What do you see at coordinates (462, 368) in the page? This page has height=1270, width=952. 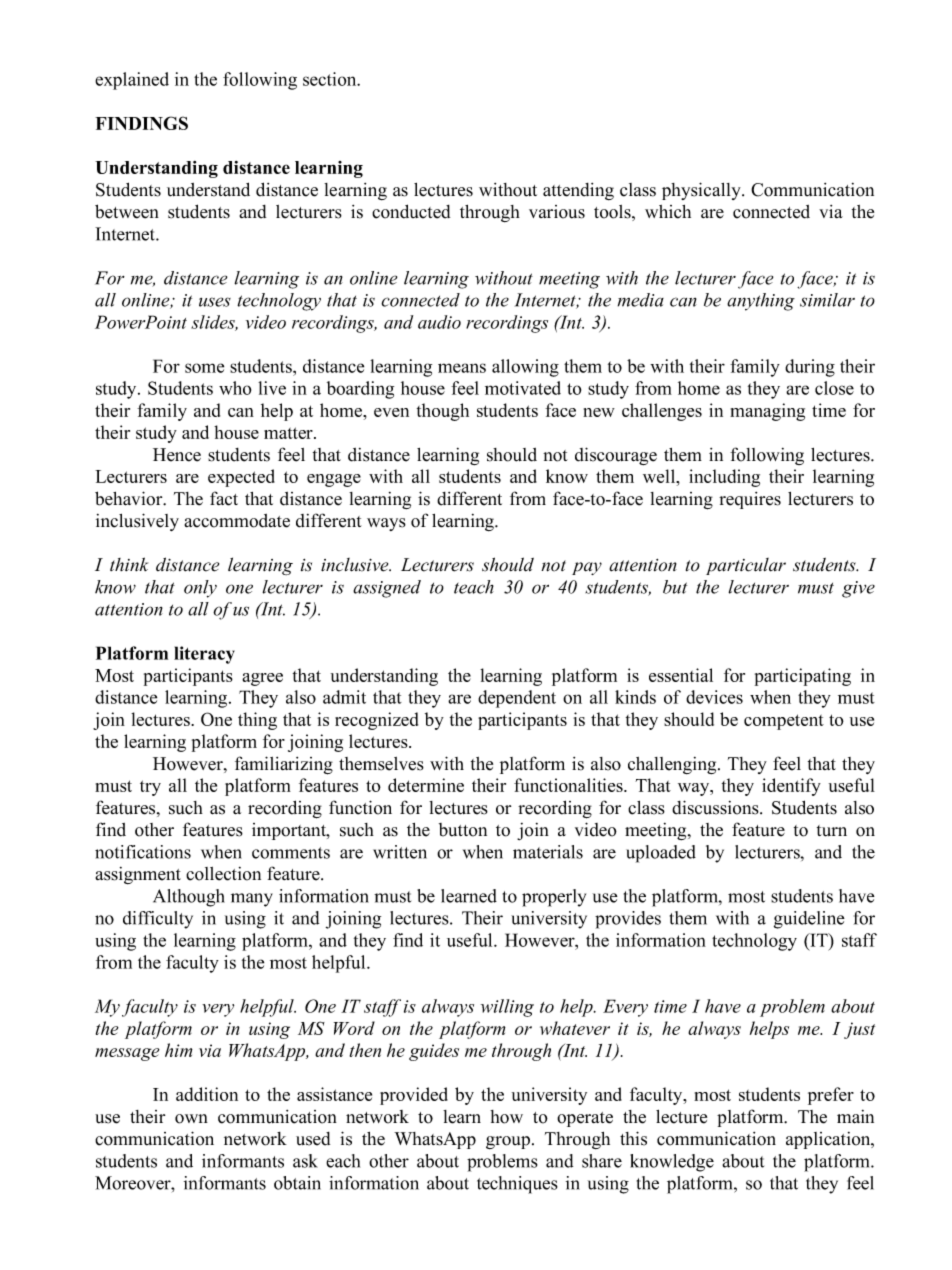 I see `means` at bounding box center [462, 368].
